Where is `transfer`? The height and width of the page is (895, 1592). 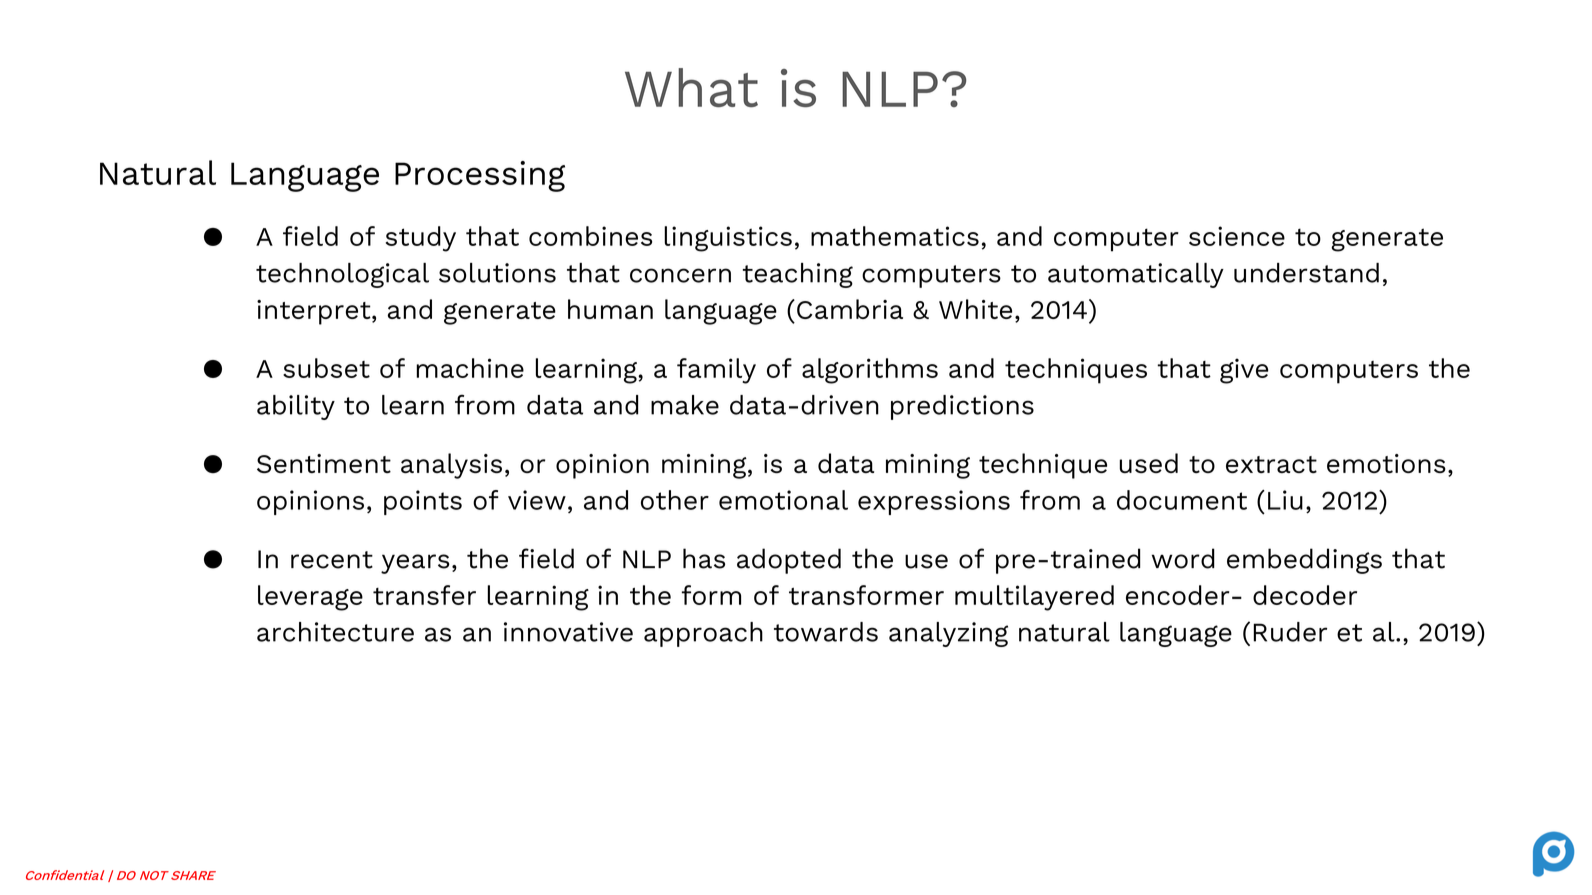
transfer is located at coordinates (424, 595).
